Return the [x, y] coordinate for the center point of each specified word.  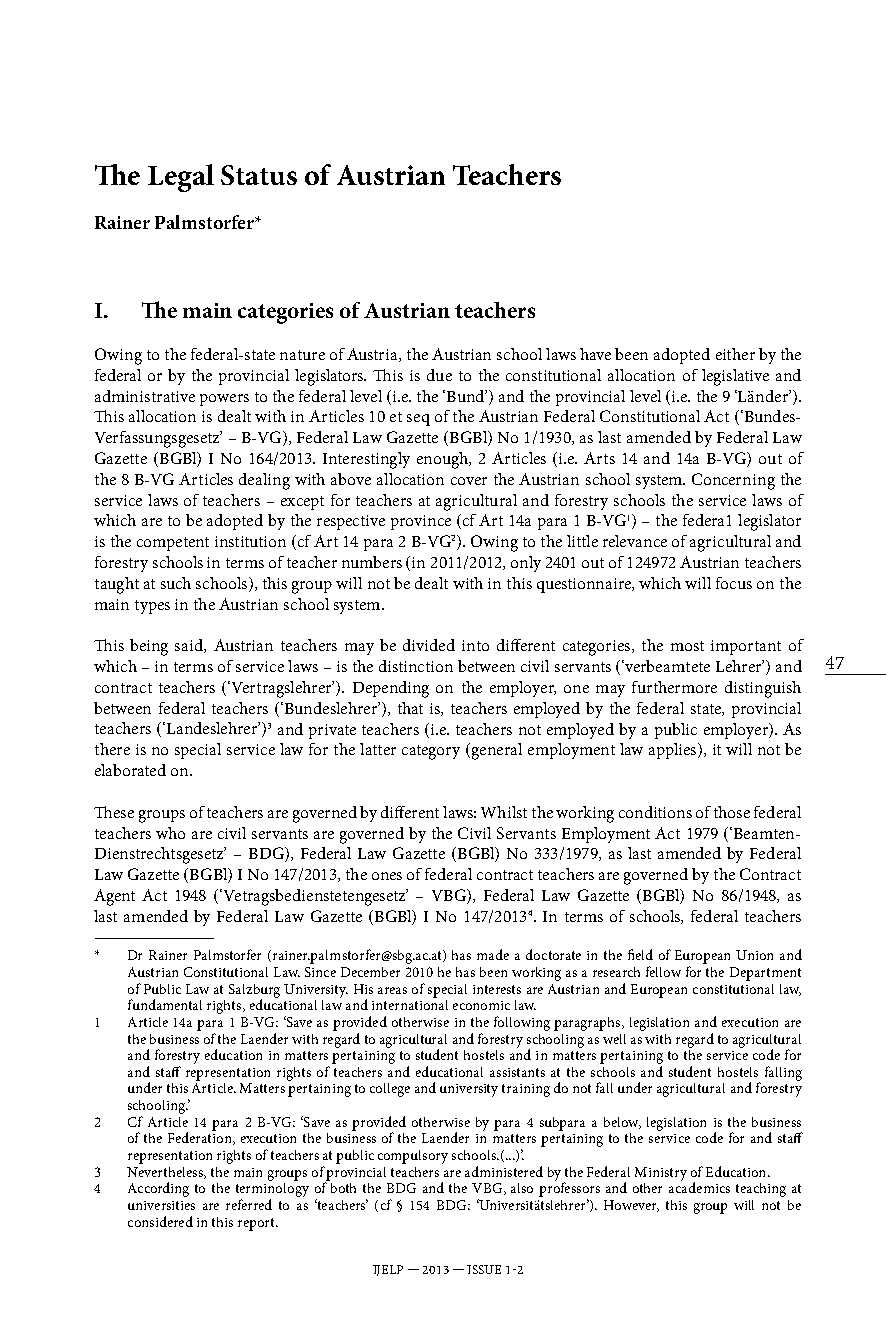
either [735, 354]
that [410, 708]
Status [259, 175]
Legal [181, 178]
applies [674, 751]
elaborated [130, 770]
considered [160, 1221]
